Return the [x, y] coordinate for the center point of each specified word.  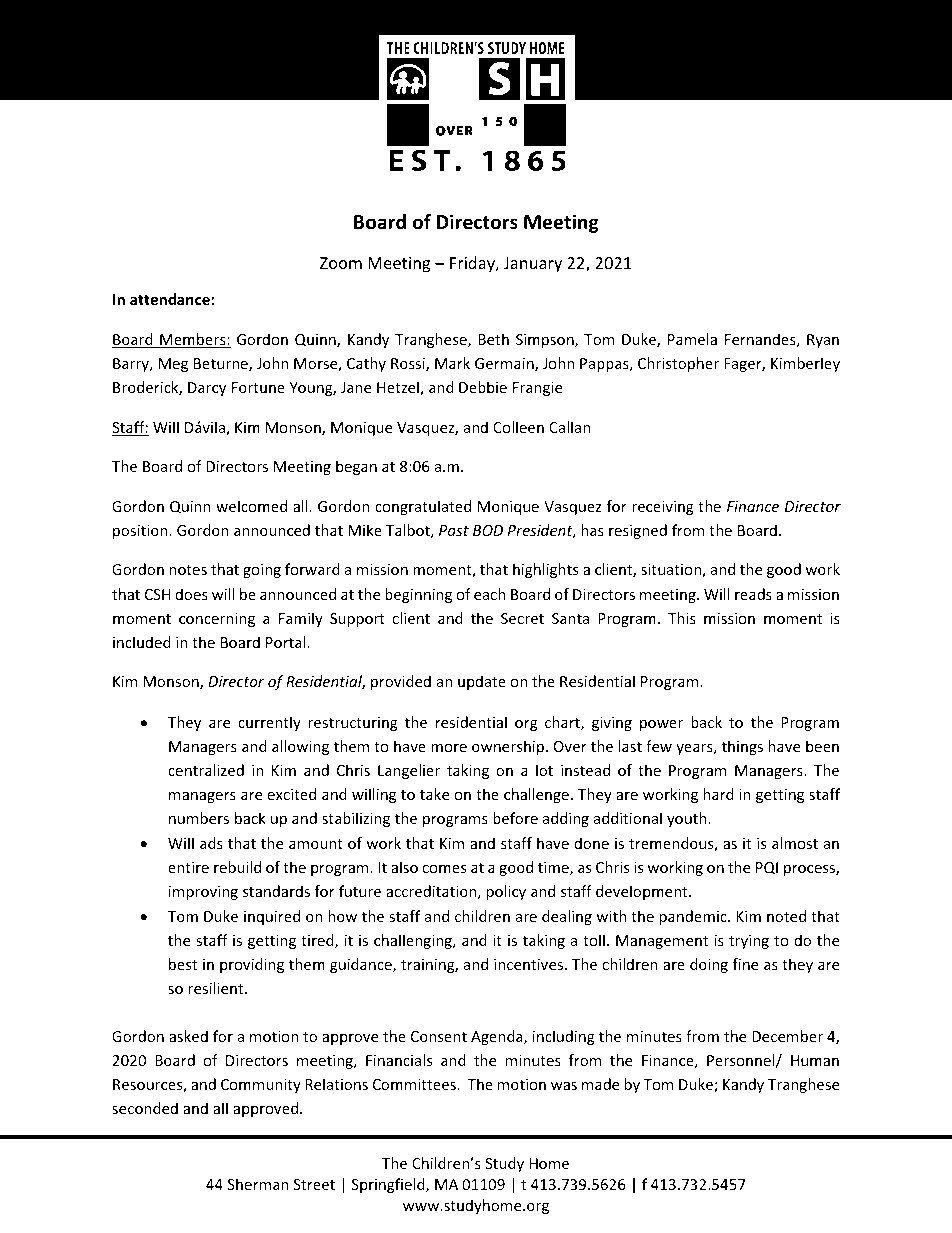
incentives [530, 964]
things [742, 747]
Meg [173, 365]
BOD [488, 530]
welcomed [251, 506]
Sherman [258, 1184]
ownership [509, 747]
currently [269, 723]
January [533, 265]
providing [252, 965]
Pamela [692, 339]
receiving [663, 508]
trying [749, 942]
